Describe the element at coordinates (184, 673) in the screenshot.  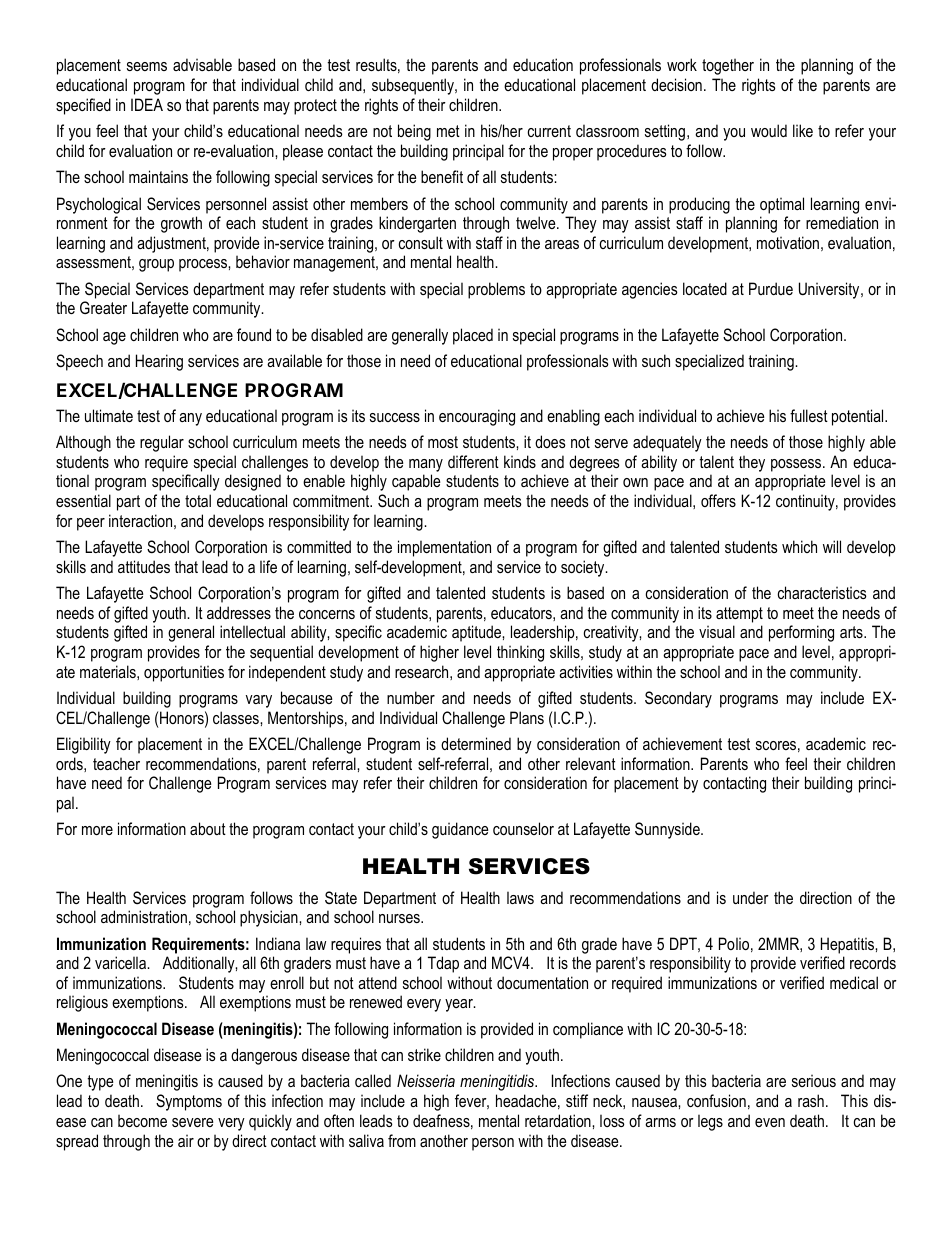
I see `opportunities` at that location.
